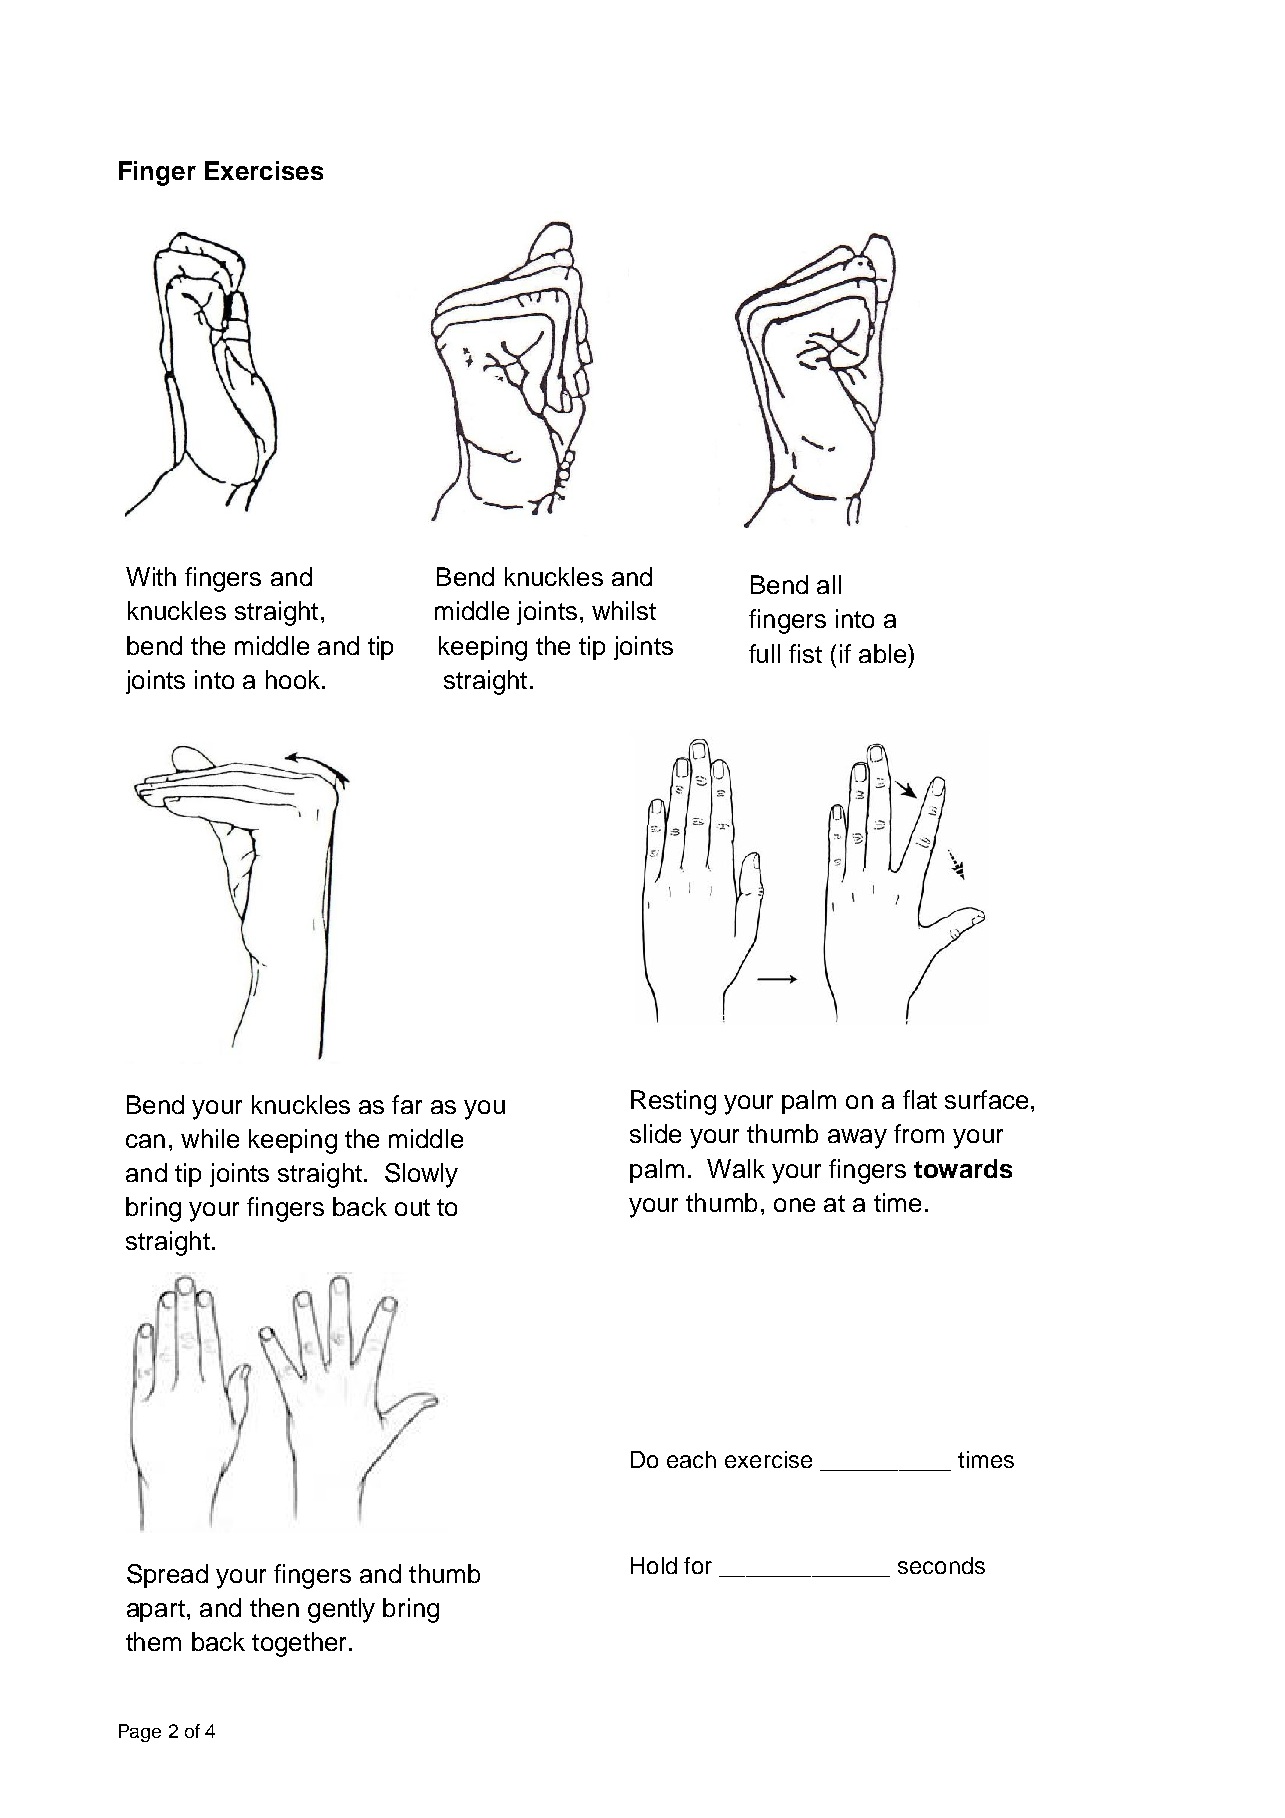  What do you see at coordinates (151, 576) in the document?
I see `With` at bounding box center [151, 576].
